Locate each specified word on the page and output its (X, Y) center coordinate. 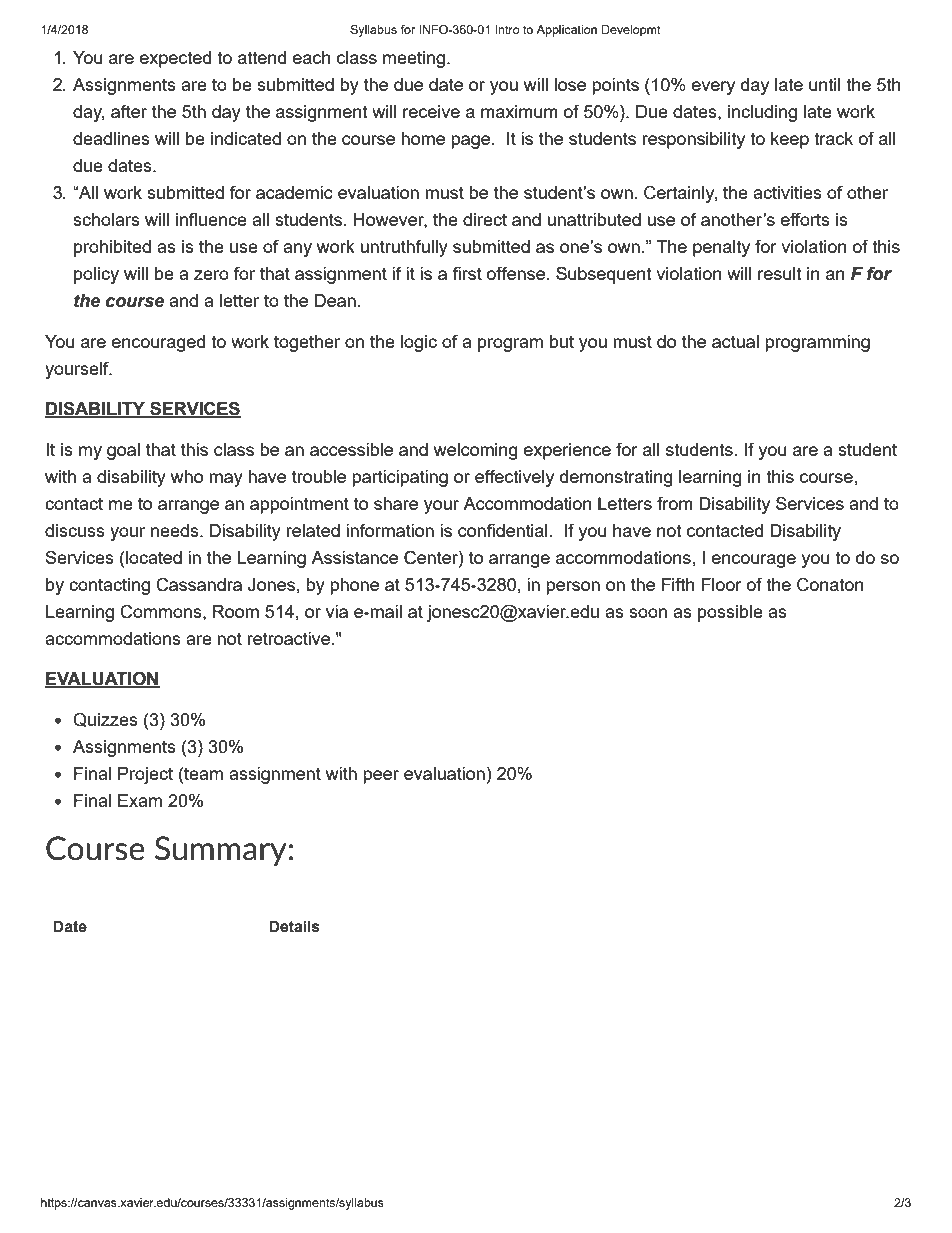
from (675, 503)
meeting (415, 59)
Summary (220, 851)
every (713, 88)
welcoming (476, 451)
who (187, 476)
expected (175, 59)
